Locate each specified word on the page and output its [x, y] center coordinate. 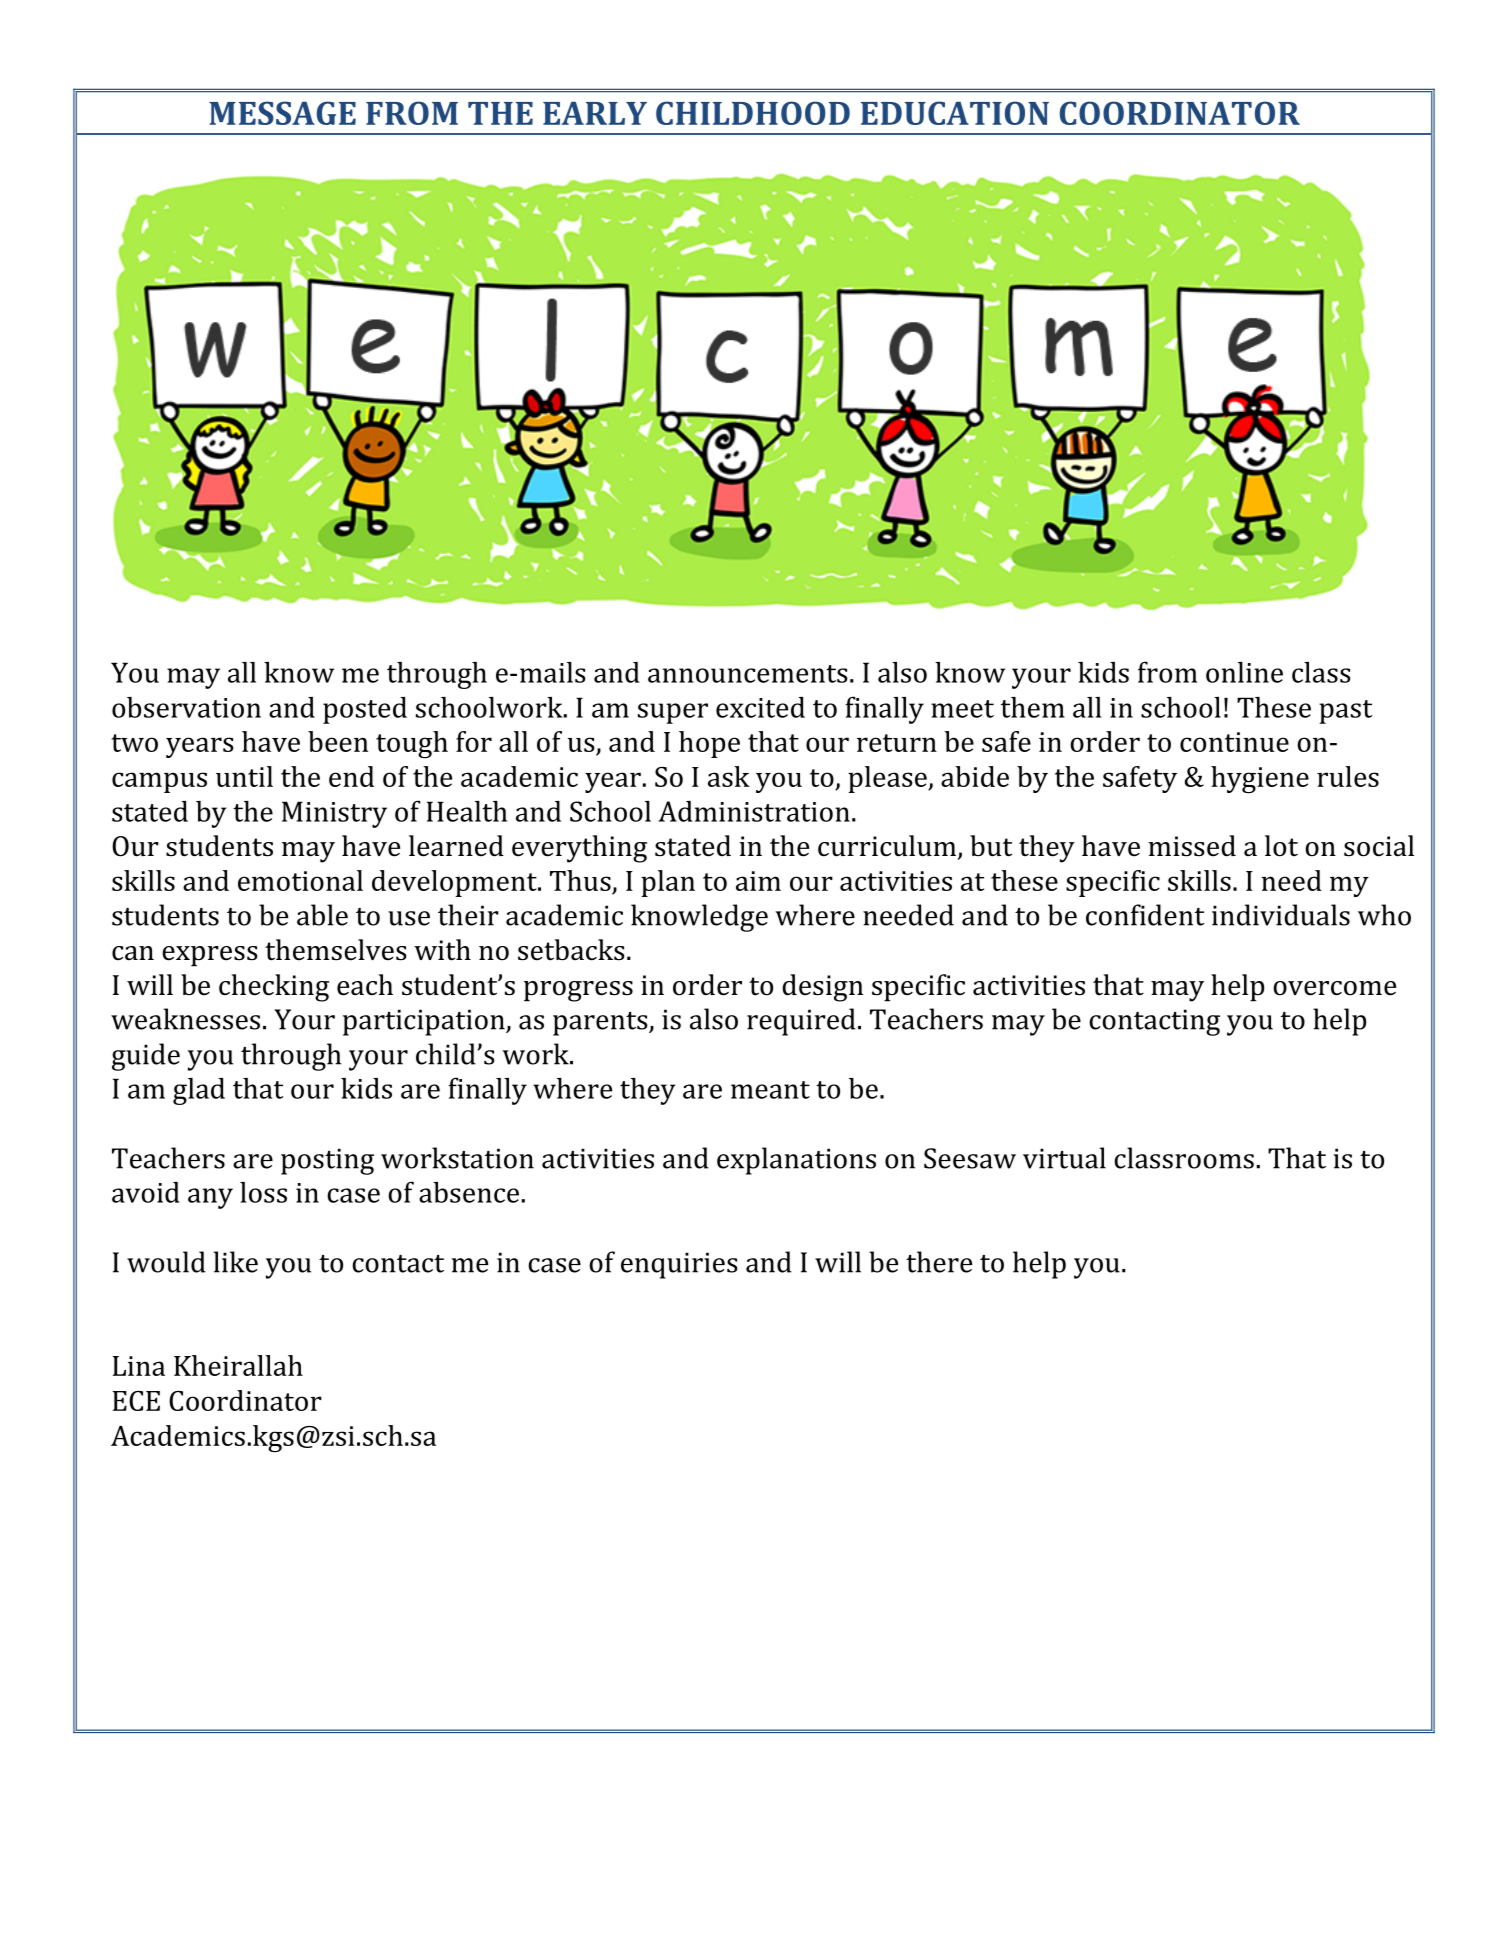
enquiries [679, 1265]
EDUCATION [955, 113]
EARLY [595, 113]
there [939, 1262]
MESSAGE [282, 113]
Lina [139, 1366]
